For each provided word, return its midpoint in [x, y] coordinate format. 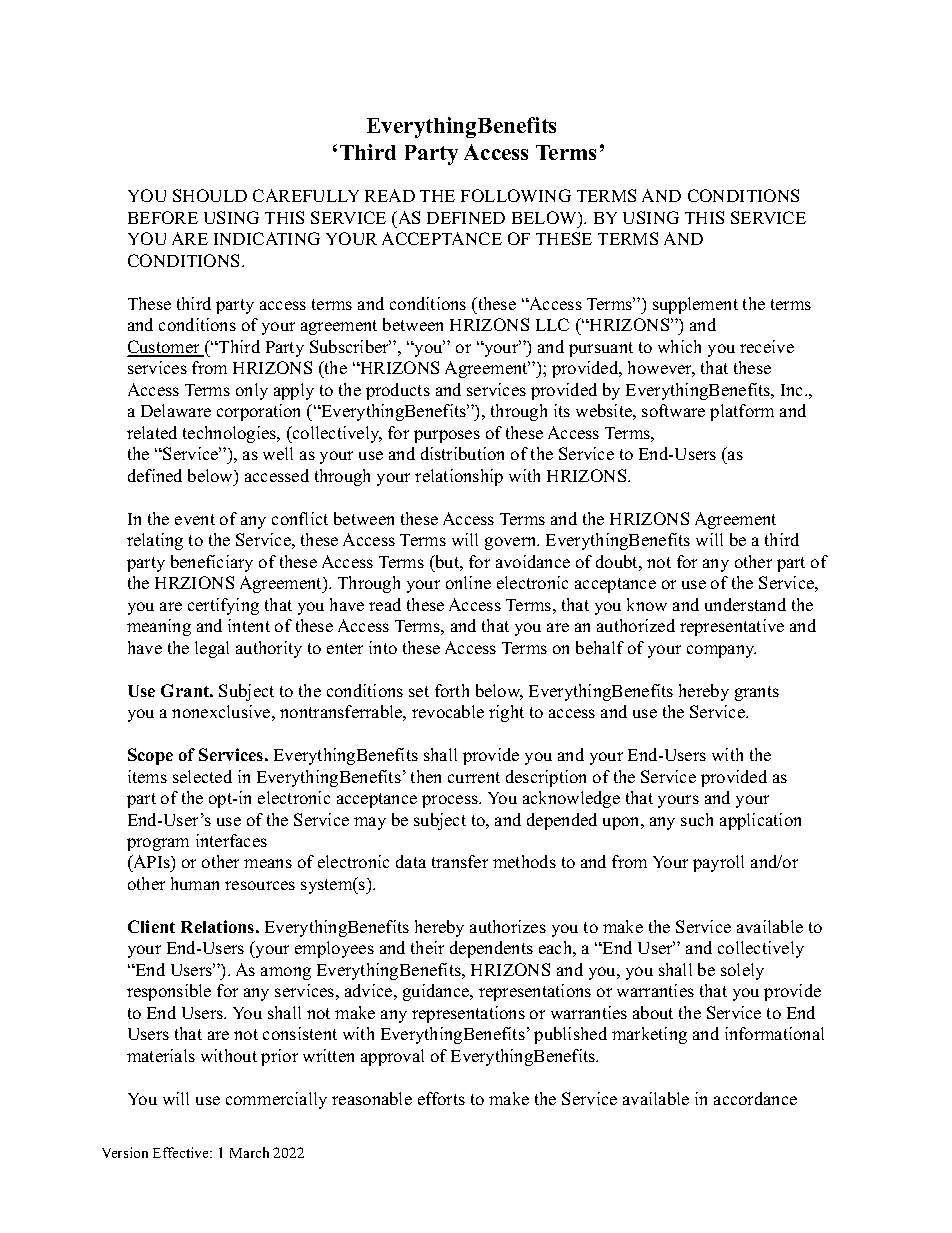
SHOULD [210, 195]
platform [742, 412]
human [195, 883]
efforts [441, 1098]
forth [452, 690]
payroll [718, 863]
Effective [182, 1152]
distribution [462, 453]
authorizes [508, 926]
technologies [231, 434]
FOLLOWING [516, 195]
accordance [755, 1098]
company [721, 651]
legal [212, 649]
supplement [695, 305]
